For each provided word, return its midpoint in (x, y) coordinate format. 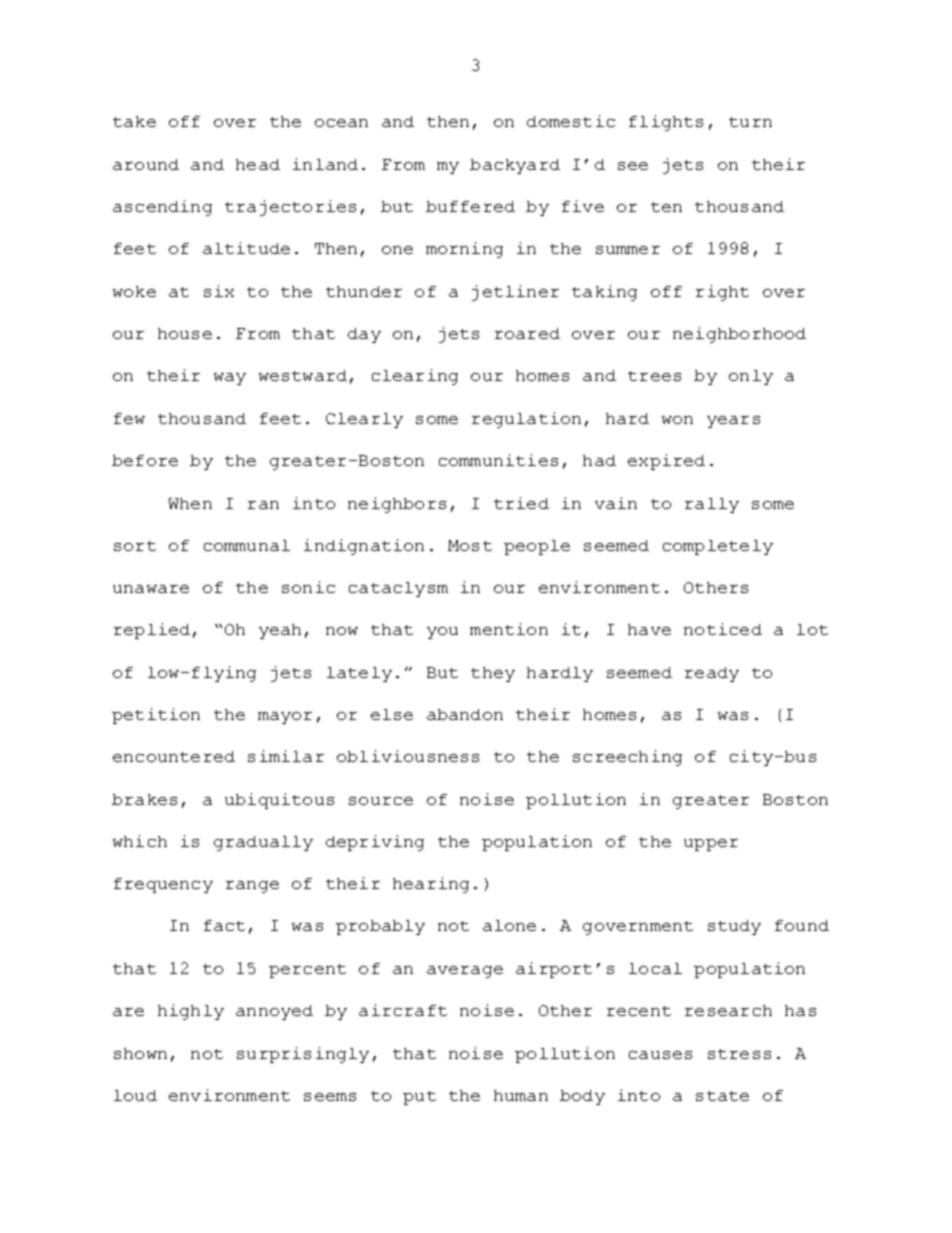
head (258, 164)
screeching (627, 758)
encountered (174, 756)
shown (140, 1053)
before (145, 460)
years (733, 422)
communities (498, 460)
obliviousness (408, 756)
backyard (515, 166)
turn (750, 122)
